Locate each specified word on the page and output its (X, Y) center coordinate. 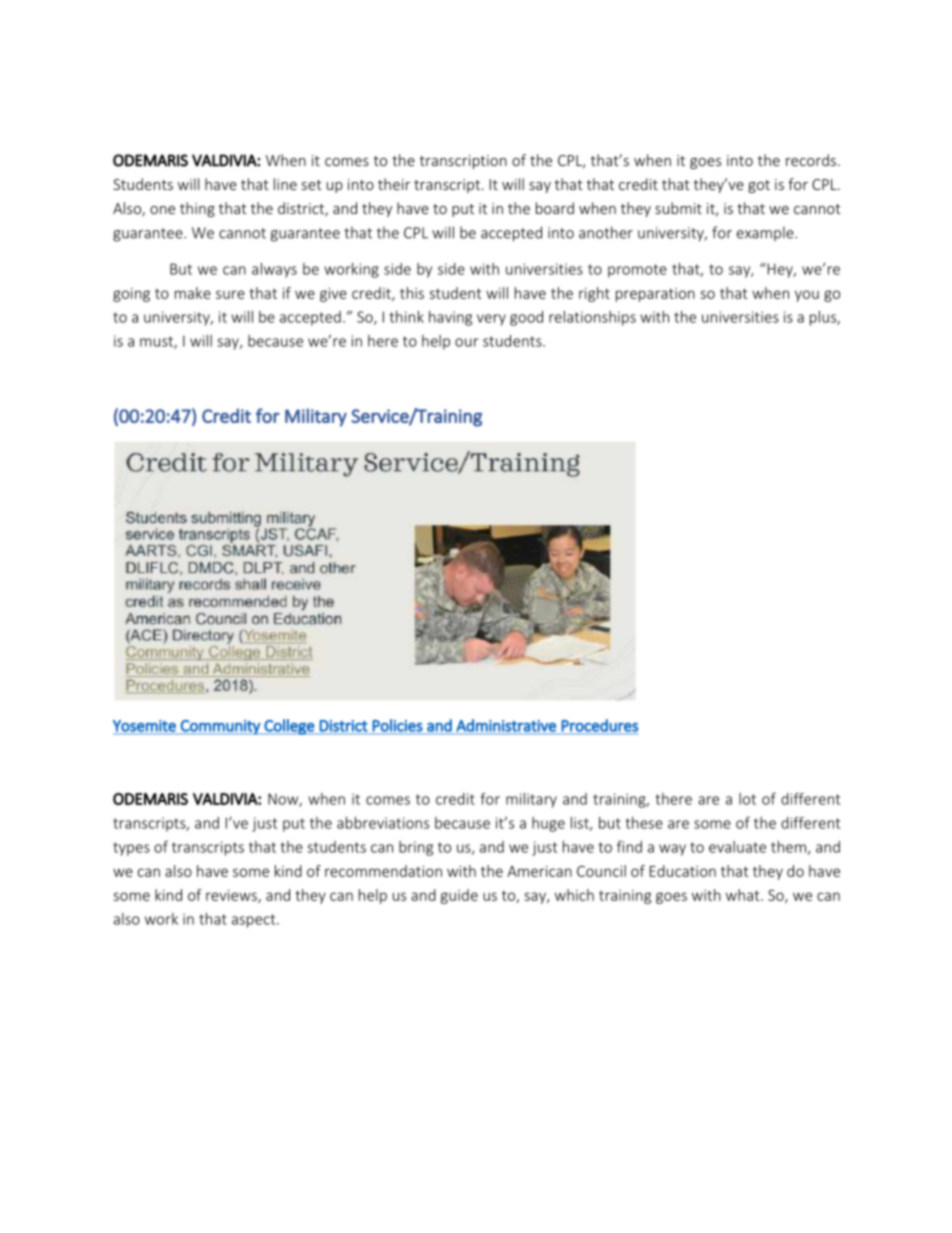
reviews (232, 896)
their (394, 184)
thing (197, 209)
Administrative (506, 726)
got (759, 186)
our (467, 342)
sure (230, 294)
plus (824, 318)
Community (220, 727)
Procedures (599, 726)
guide (459, 896)
